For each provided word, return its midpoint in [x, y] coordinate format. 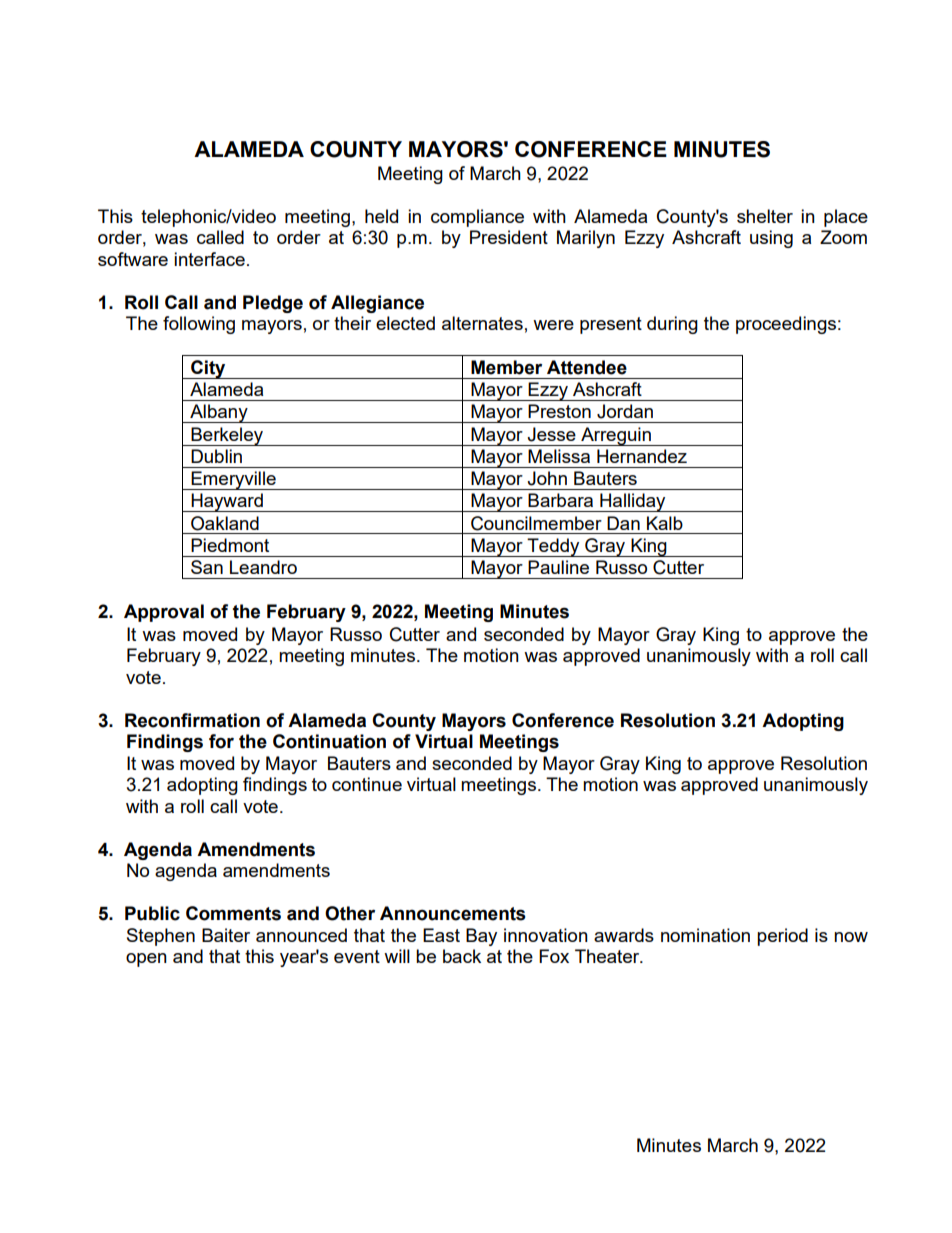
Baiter [226, 935]
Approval [164, 613]
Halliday [633, 502]
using [771, 239]
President [509, 237]
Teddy [553, 547]
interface [209, 259]
